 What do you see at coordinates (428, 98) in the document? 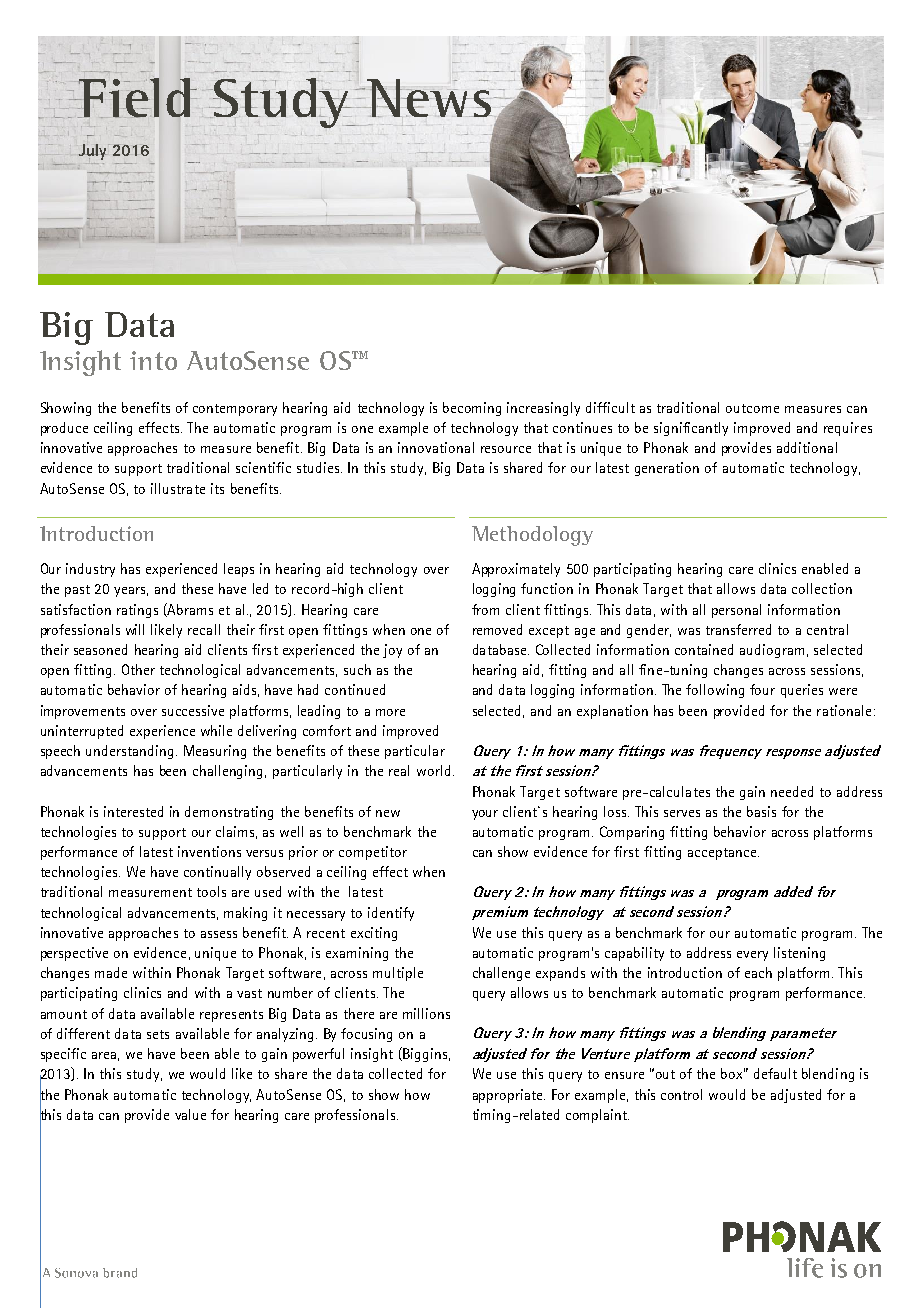
I see `News` at bounding box center [428, 98].
